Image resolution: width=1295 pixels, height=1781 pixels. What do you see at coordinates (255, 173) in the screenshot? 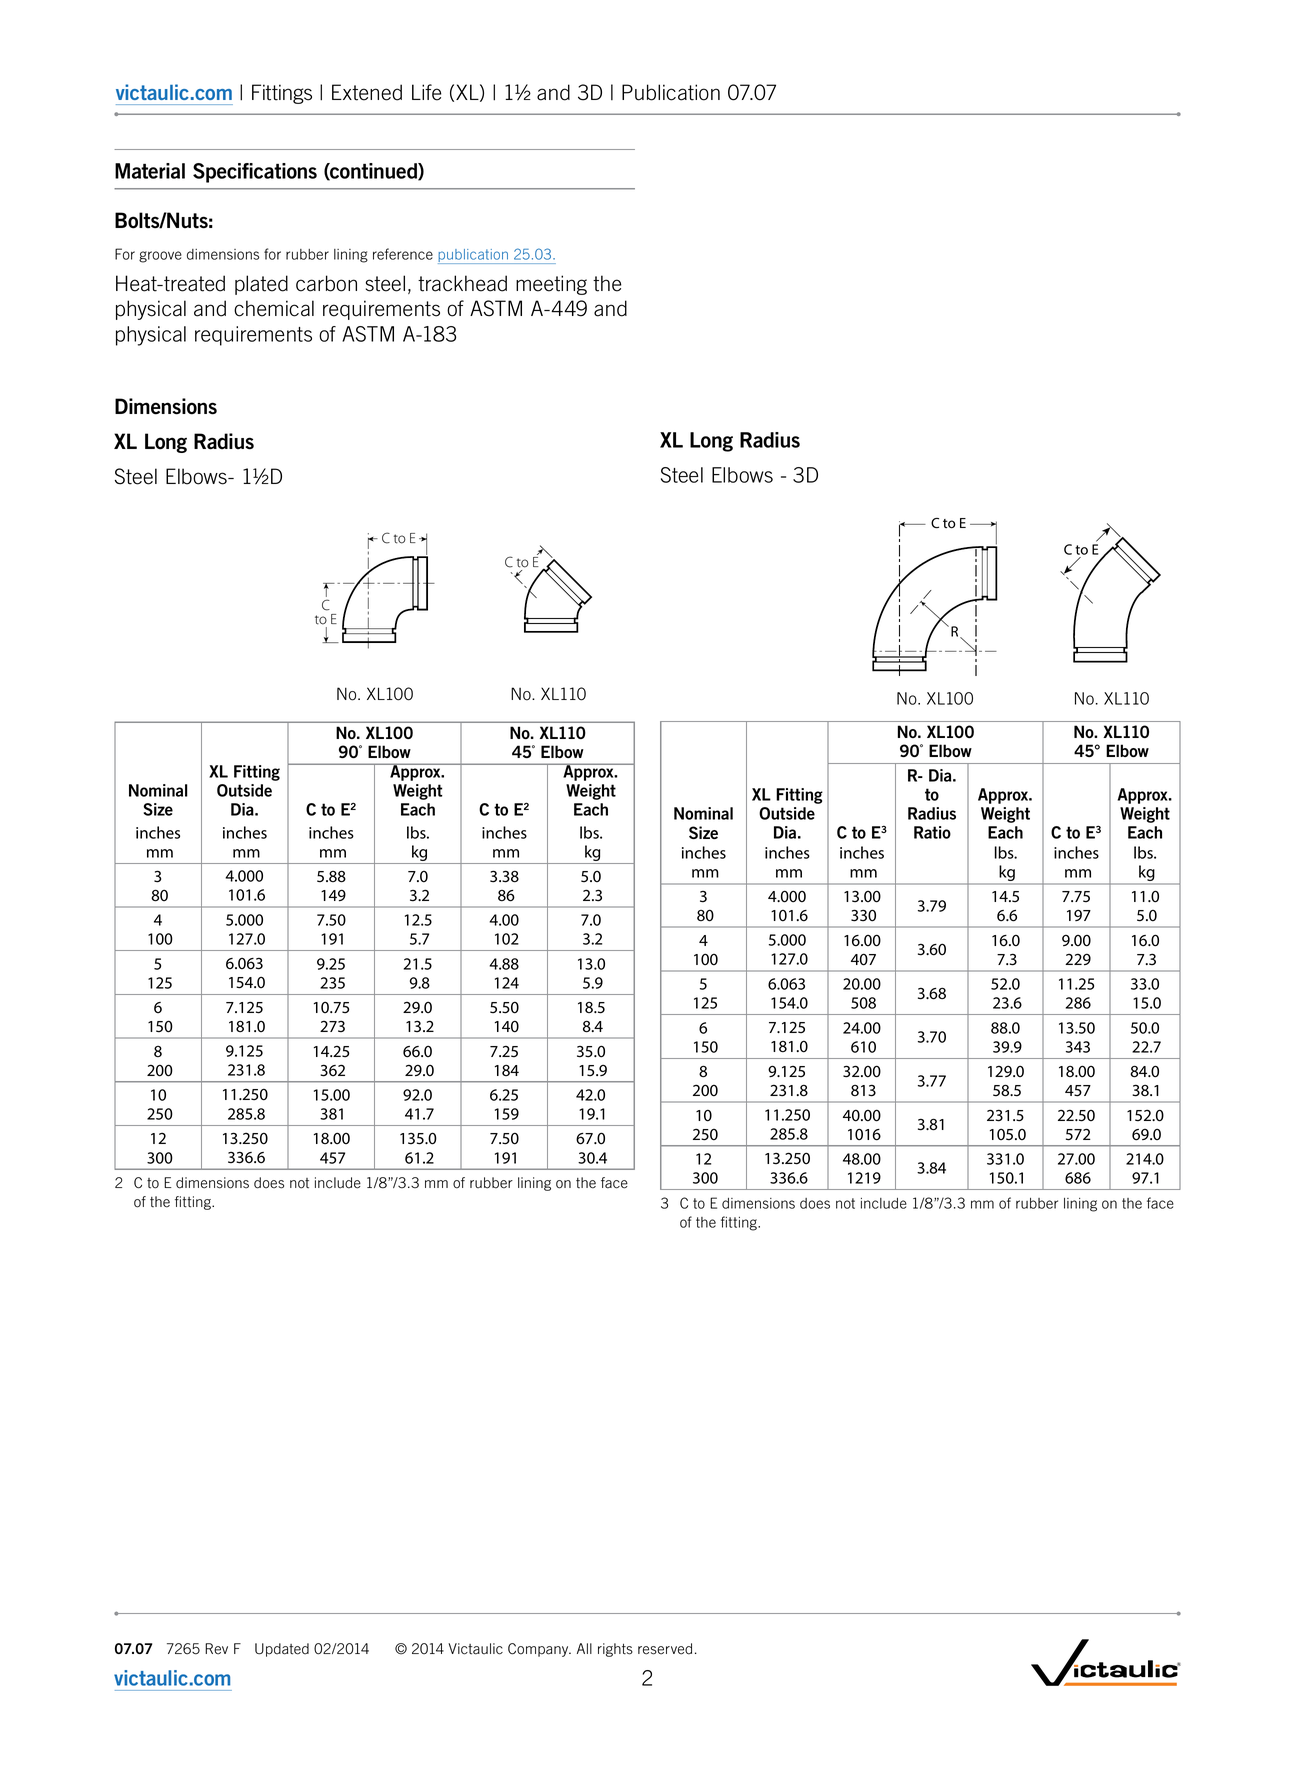
I see `Specifications` at bounding box center [255, 173].
